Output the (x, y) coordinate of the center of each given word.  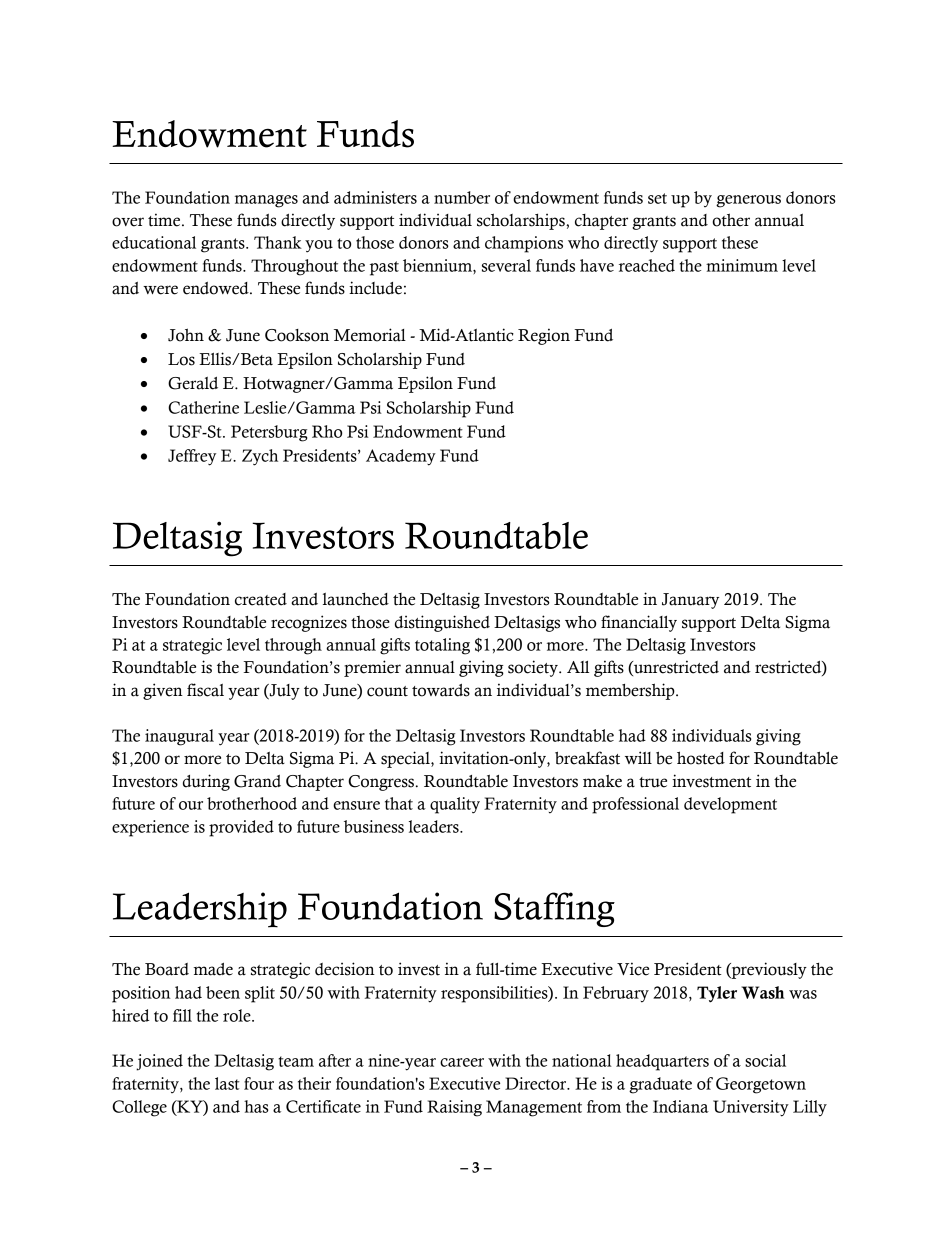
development (730, 805)
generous (748, 201)
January (690, 601)
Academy (401, 457)
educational (154, 242)
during (206, 782)
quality (455, 805)
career (462, 1062)
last (227, 1083)
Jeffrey (192, 457)
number (462, 197)
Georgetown (761, 1085)
